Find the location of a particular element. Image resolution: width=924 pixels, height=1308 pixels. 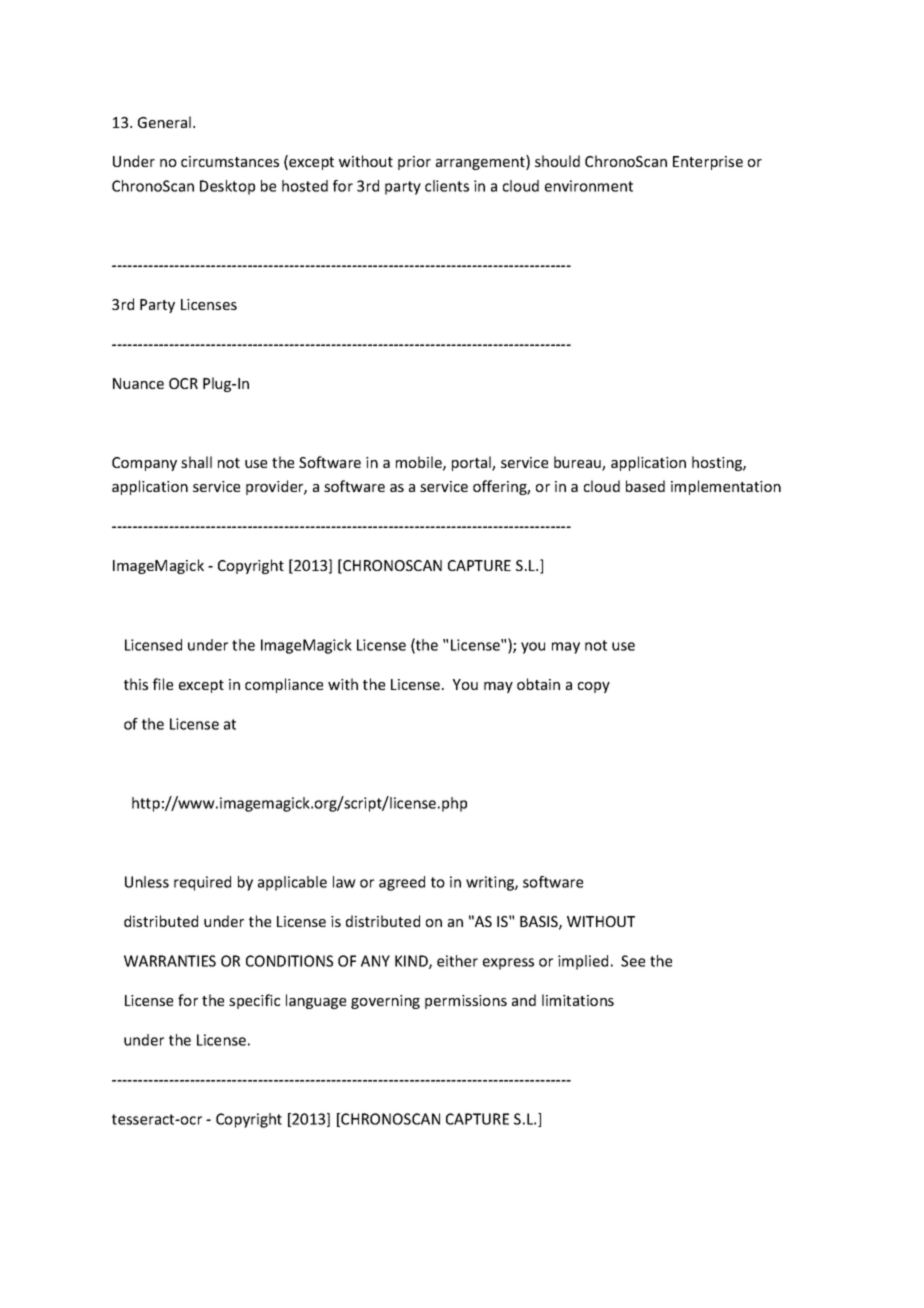

file is located at coordinates (163, 684).
